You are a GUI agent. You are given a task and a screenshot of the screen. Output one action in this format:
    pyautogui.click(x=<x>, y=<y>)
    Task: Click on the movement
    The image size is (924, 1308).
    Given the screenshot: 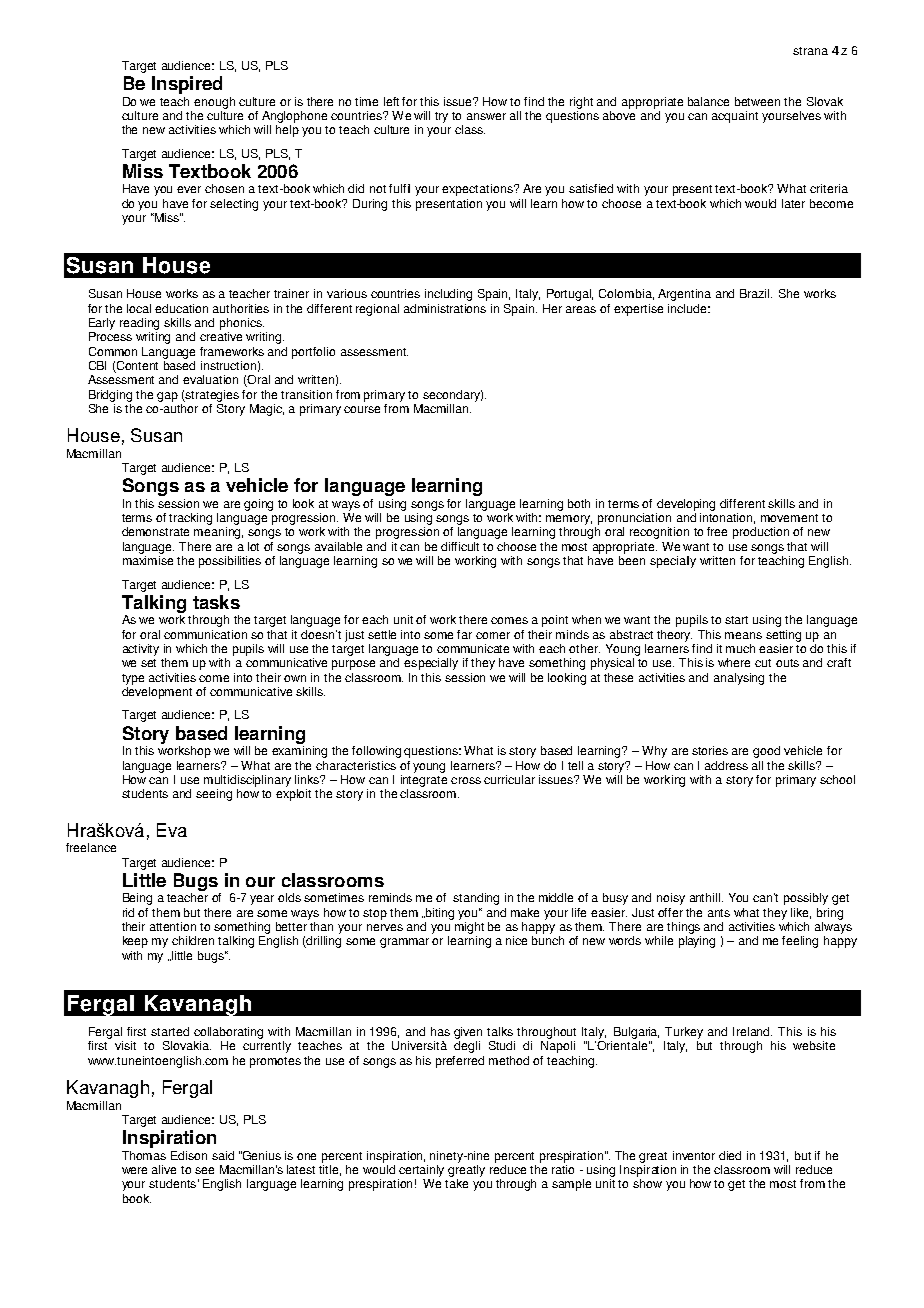 What is the action you would take?
    pyautogui.click(x=789, y=518)
